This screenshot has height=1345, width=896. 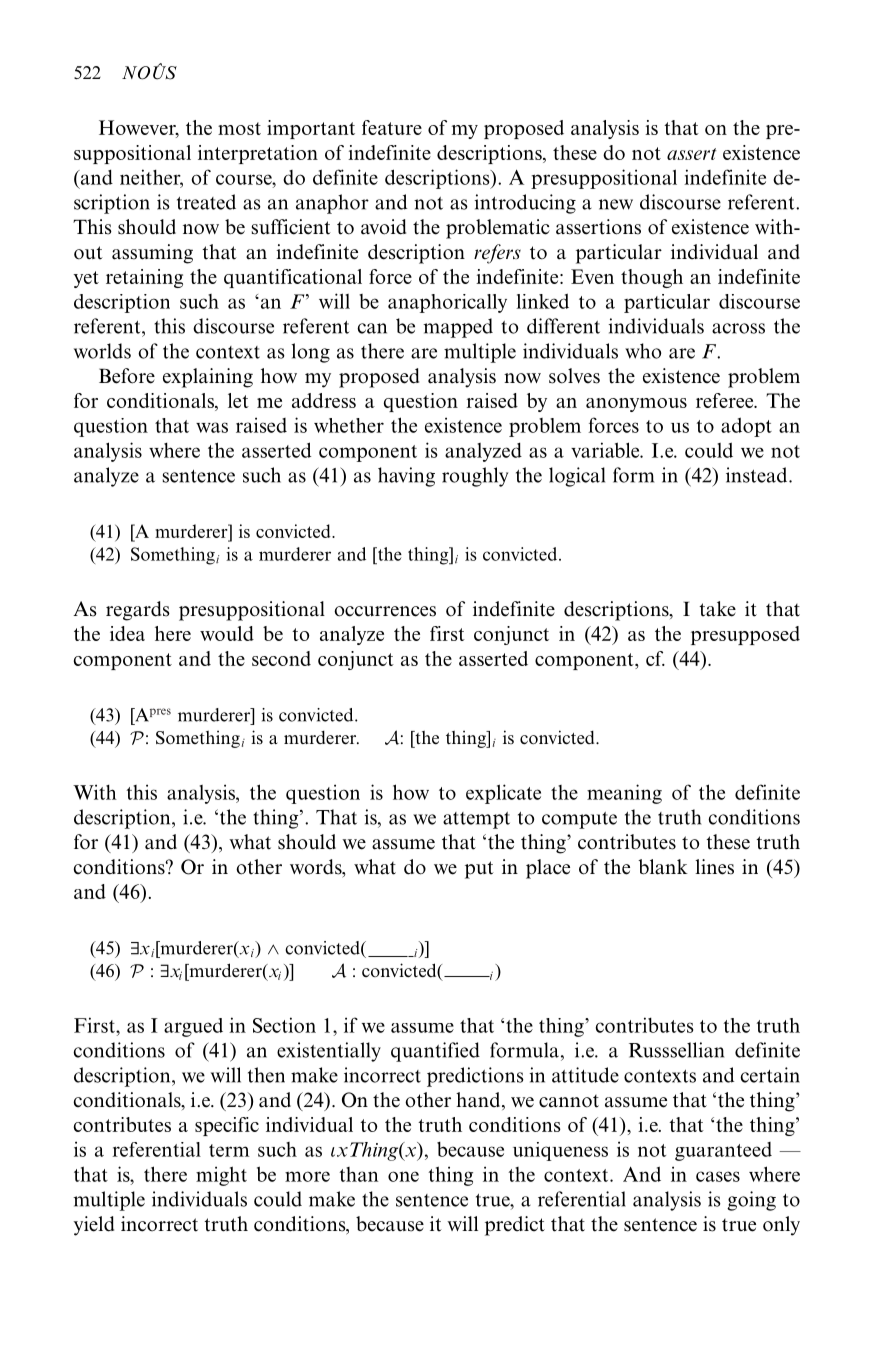 What do you see at coordinates (358, 1174) in the screenshot?
I see `than` at bounding box center [358, 1174].
